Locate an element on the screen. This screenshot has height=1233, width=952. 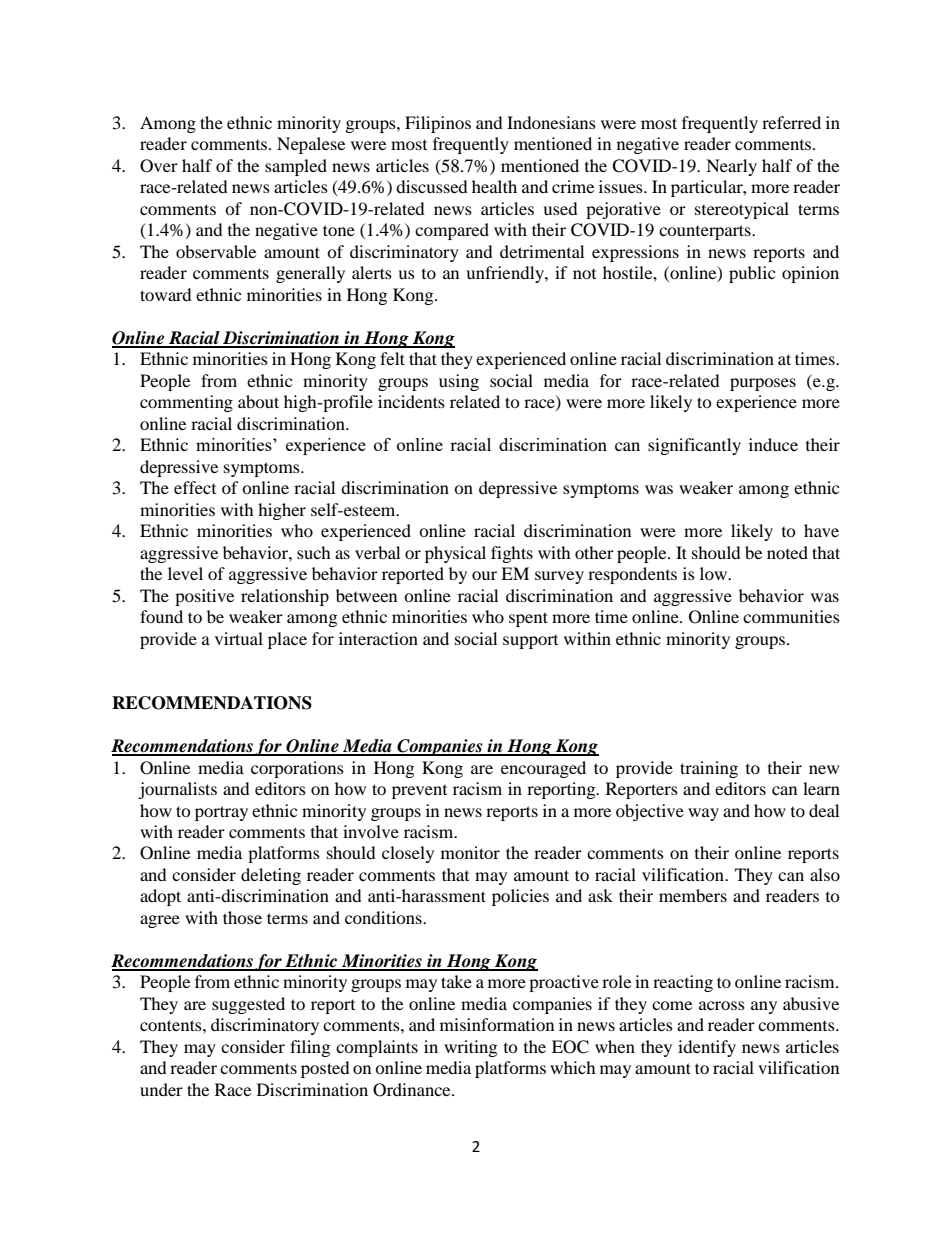
positive is located at coordinates (204, 597).
